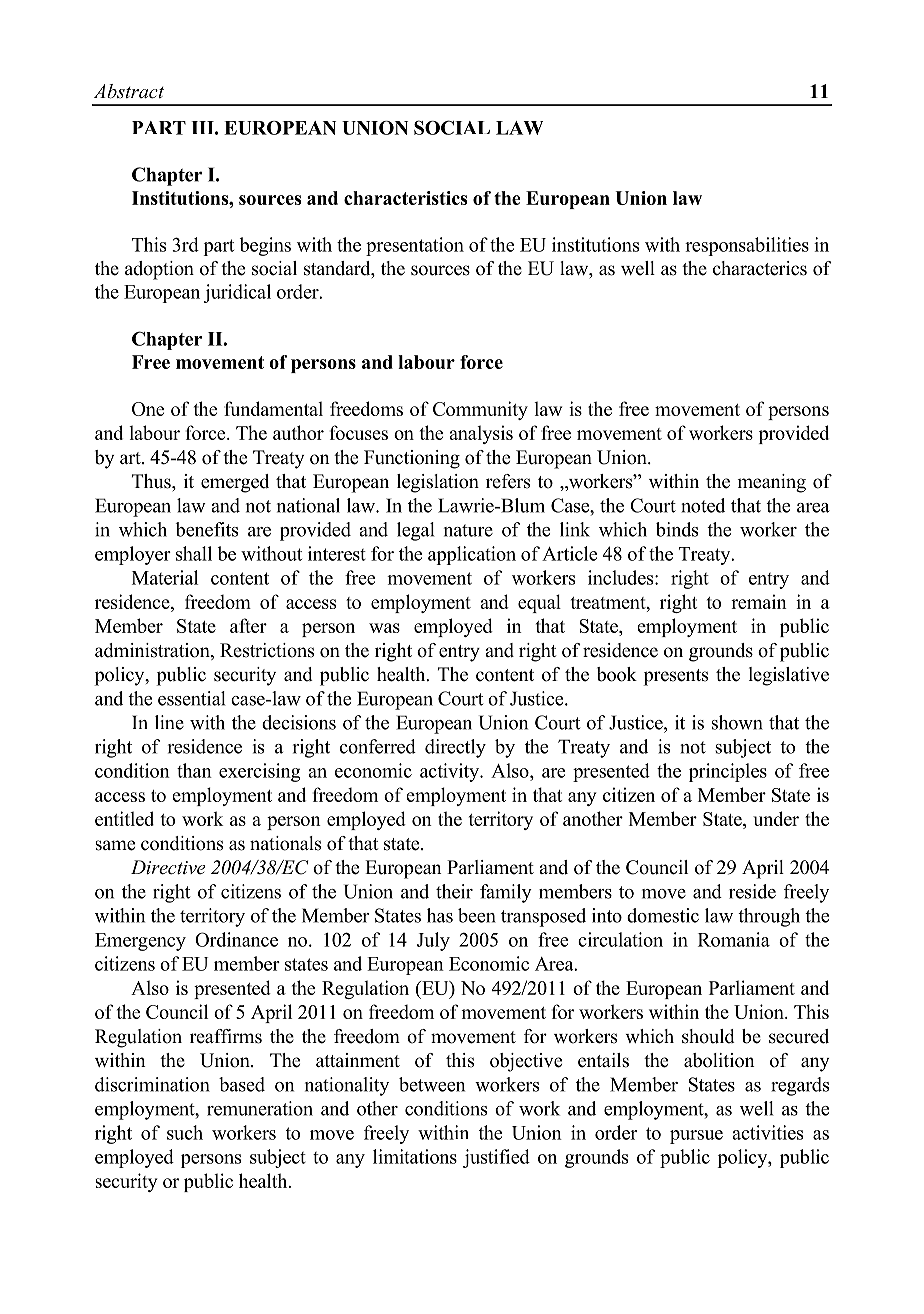  Describe the element at coordinates (129, 91) in the document. I see `Abstract` at that location.
